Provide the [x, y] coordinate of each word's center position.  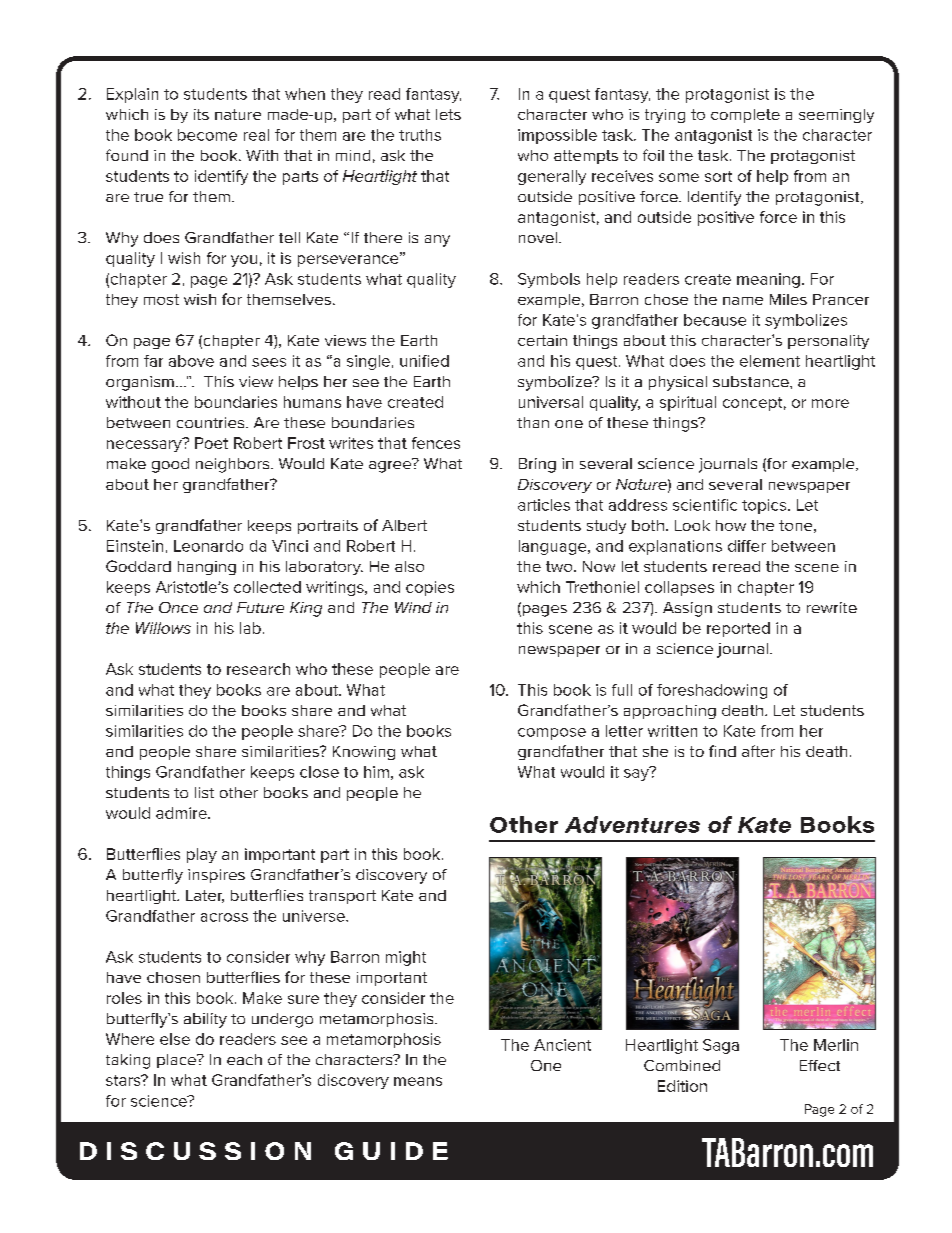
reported [738, 629]
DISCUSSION [195, 1151]
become [207, 135]
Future [260, 607]
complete [745, 116]
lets [448, 114]
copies [430, 588]
